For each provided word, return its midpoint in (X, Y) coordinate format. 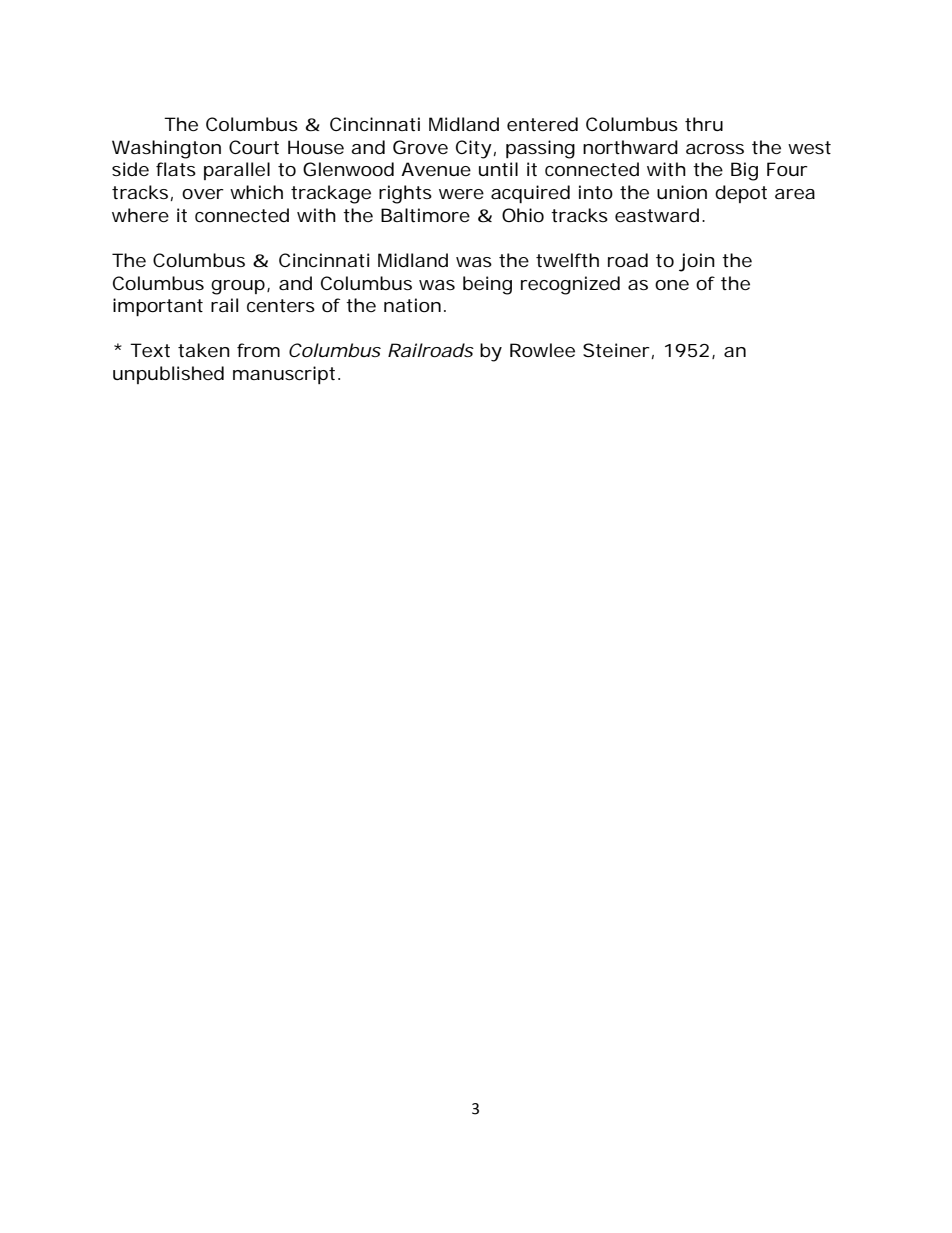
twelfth (567, 260)
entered (542, 124)
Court (254, 147)
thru (704, 124)
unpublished (168, 375)
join (697, 262)
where (140, 215)
